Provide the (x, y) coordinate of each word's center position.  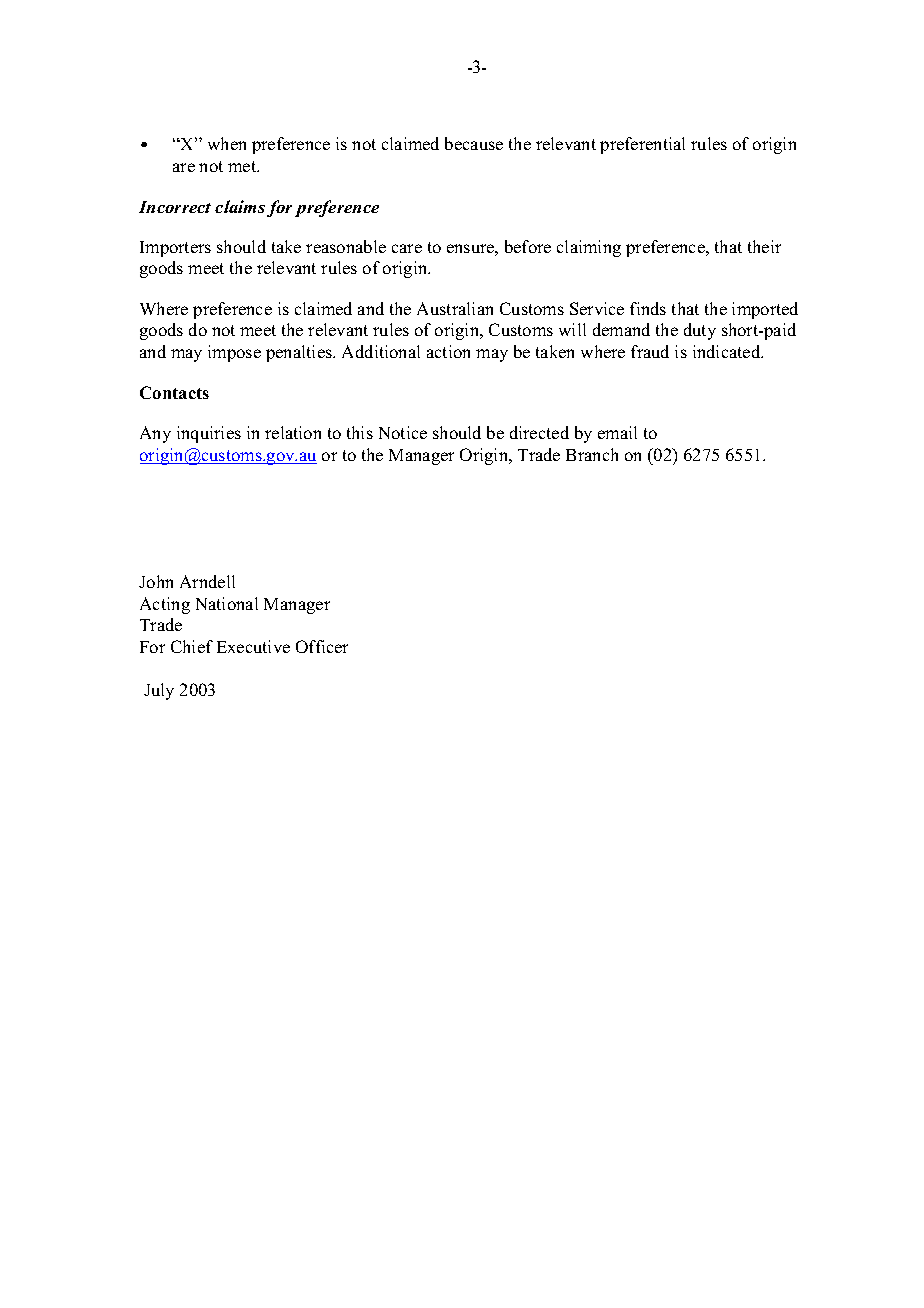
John (156, 581)
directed (539, 432)
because (474, 143)
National (227, 603)
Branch (592, 454)
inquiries (209, 434)
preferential (642, 145)
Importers (175, 249)
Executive (253, 646)
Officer (322, 646)
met (243, 166)
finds (648, 308)
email (617, 432)
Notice (403, 432)
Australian (455, 308)
